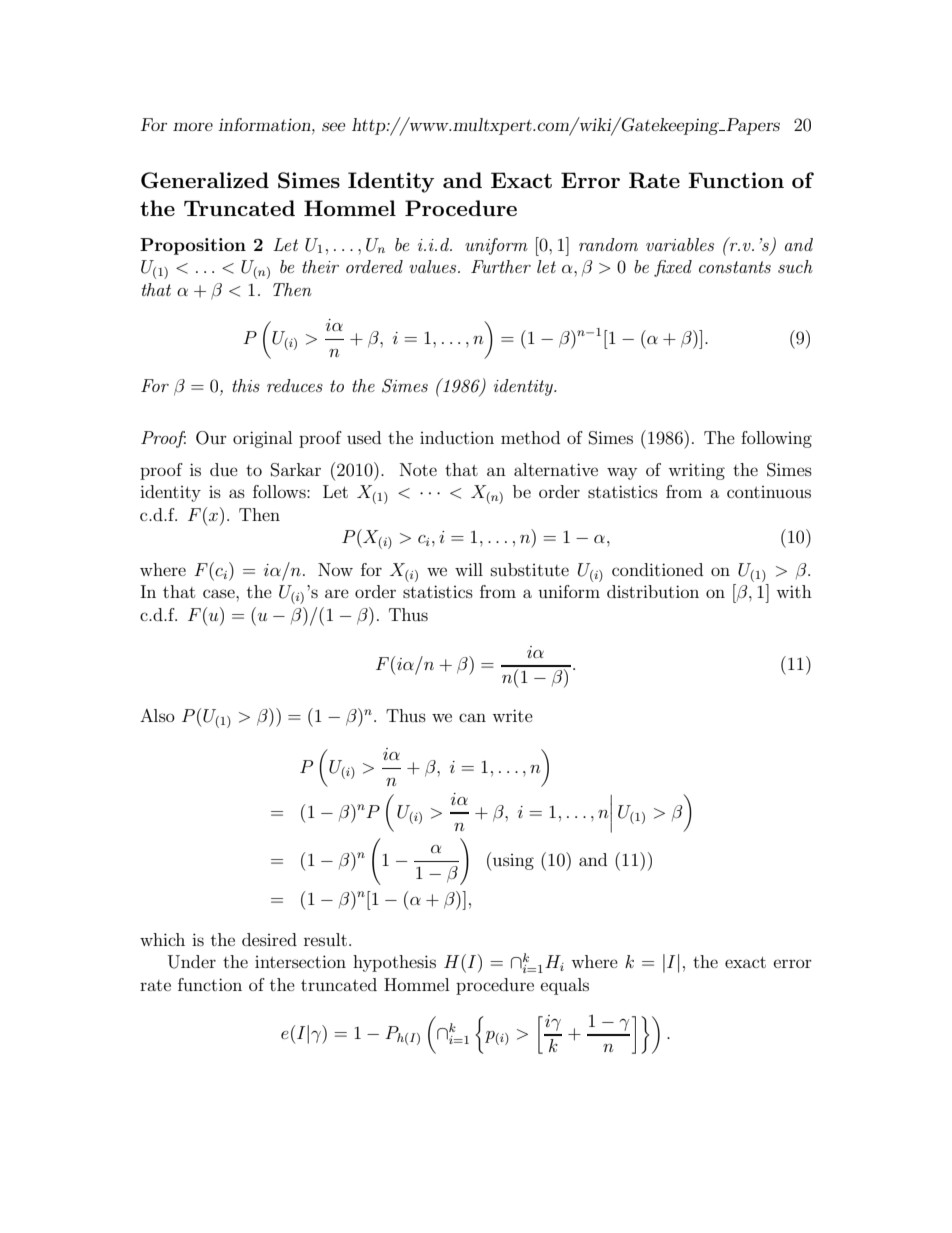  Describe the element at coordinates (333, 126) in the page. I see `see` at that location.
